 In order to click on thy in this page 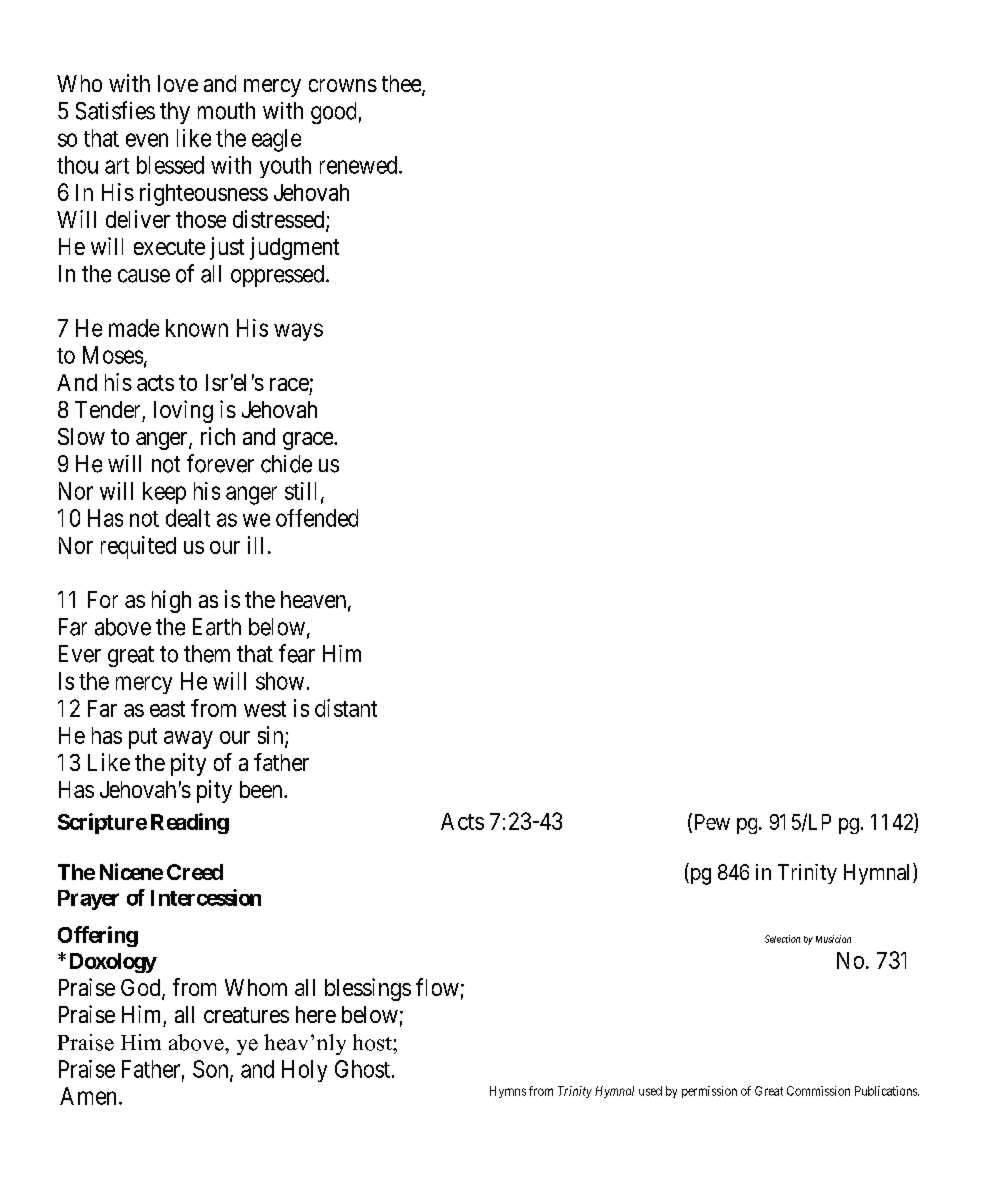, I will do `click(175, 113)`.
